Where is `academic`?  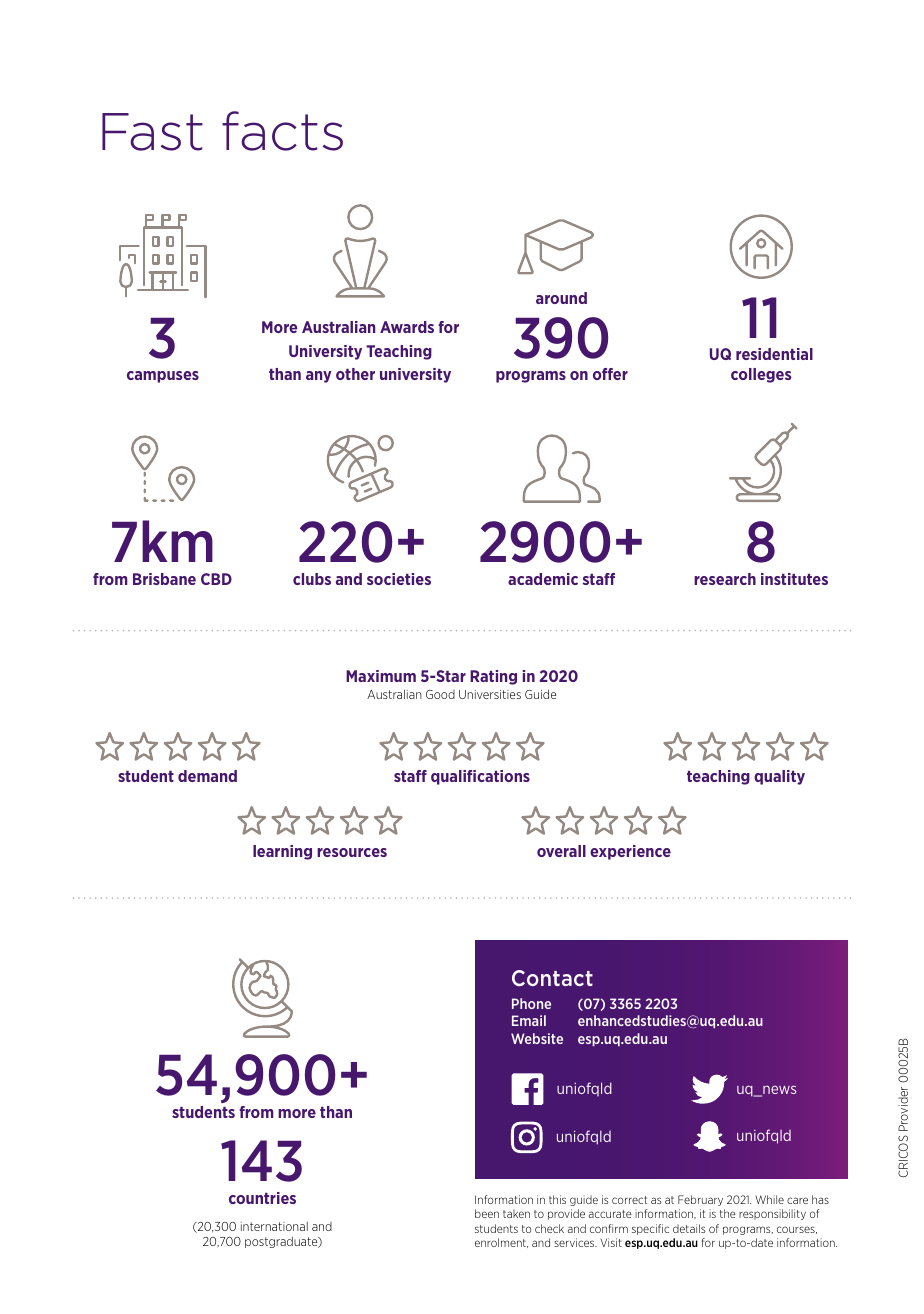 academic is located at coordinates (543, 579).
